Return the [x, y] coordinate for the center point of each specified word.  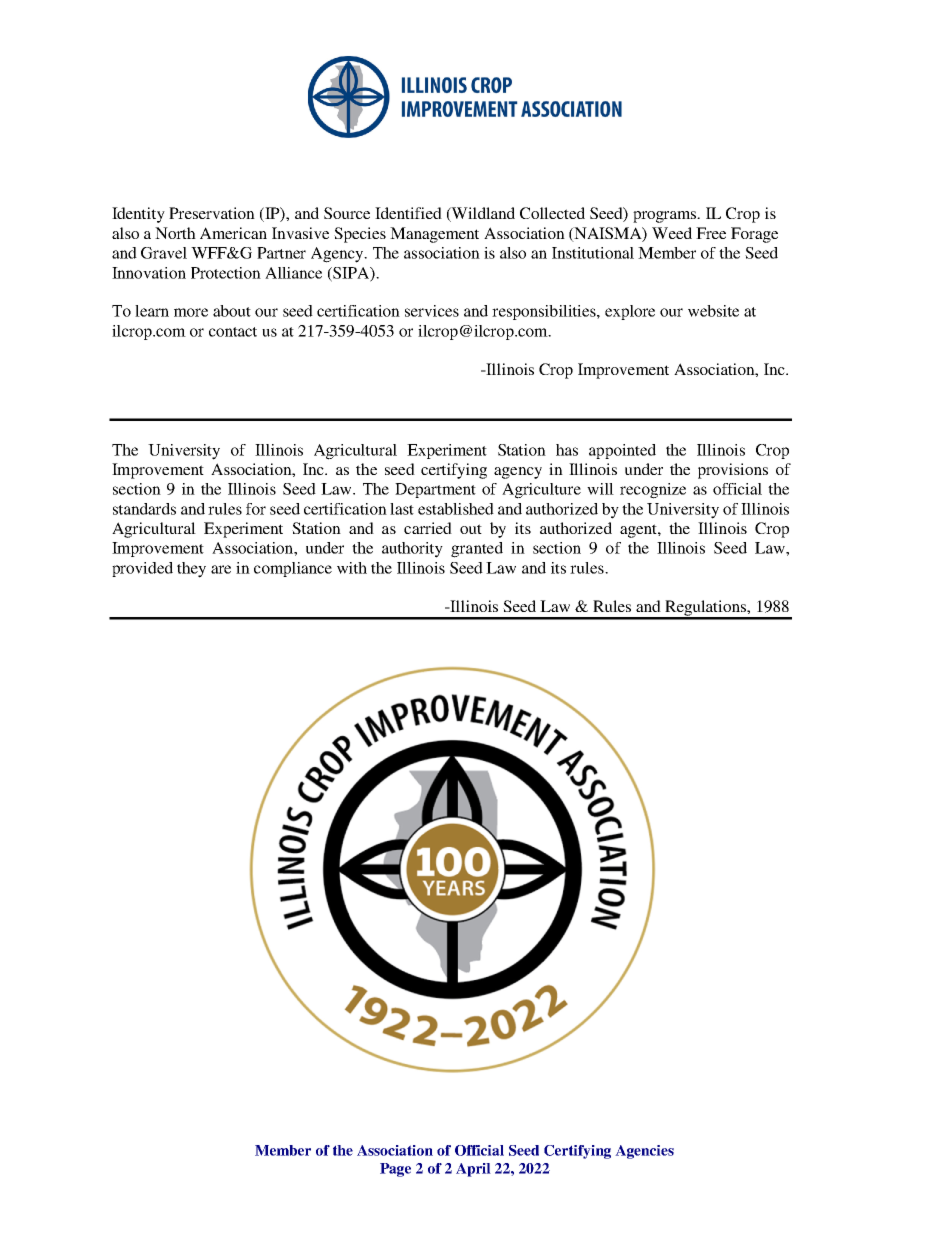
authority [412, 550]
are [221, 569]
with [352, 568]
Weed [672, 233]
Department [435, 490]
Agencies [644, 1152]
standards [144, 509]
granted [477, 550]
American [233, 233]
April [473, 1170]
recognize [653, 491]
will [600, 489]
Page [395, 1170]
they [191, 570]
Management [434, 235]
